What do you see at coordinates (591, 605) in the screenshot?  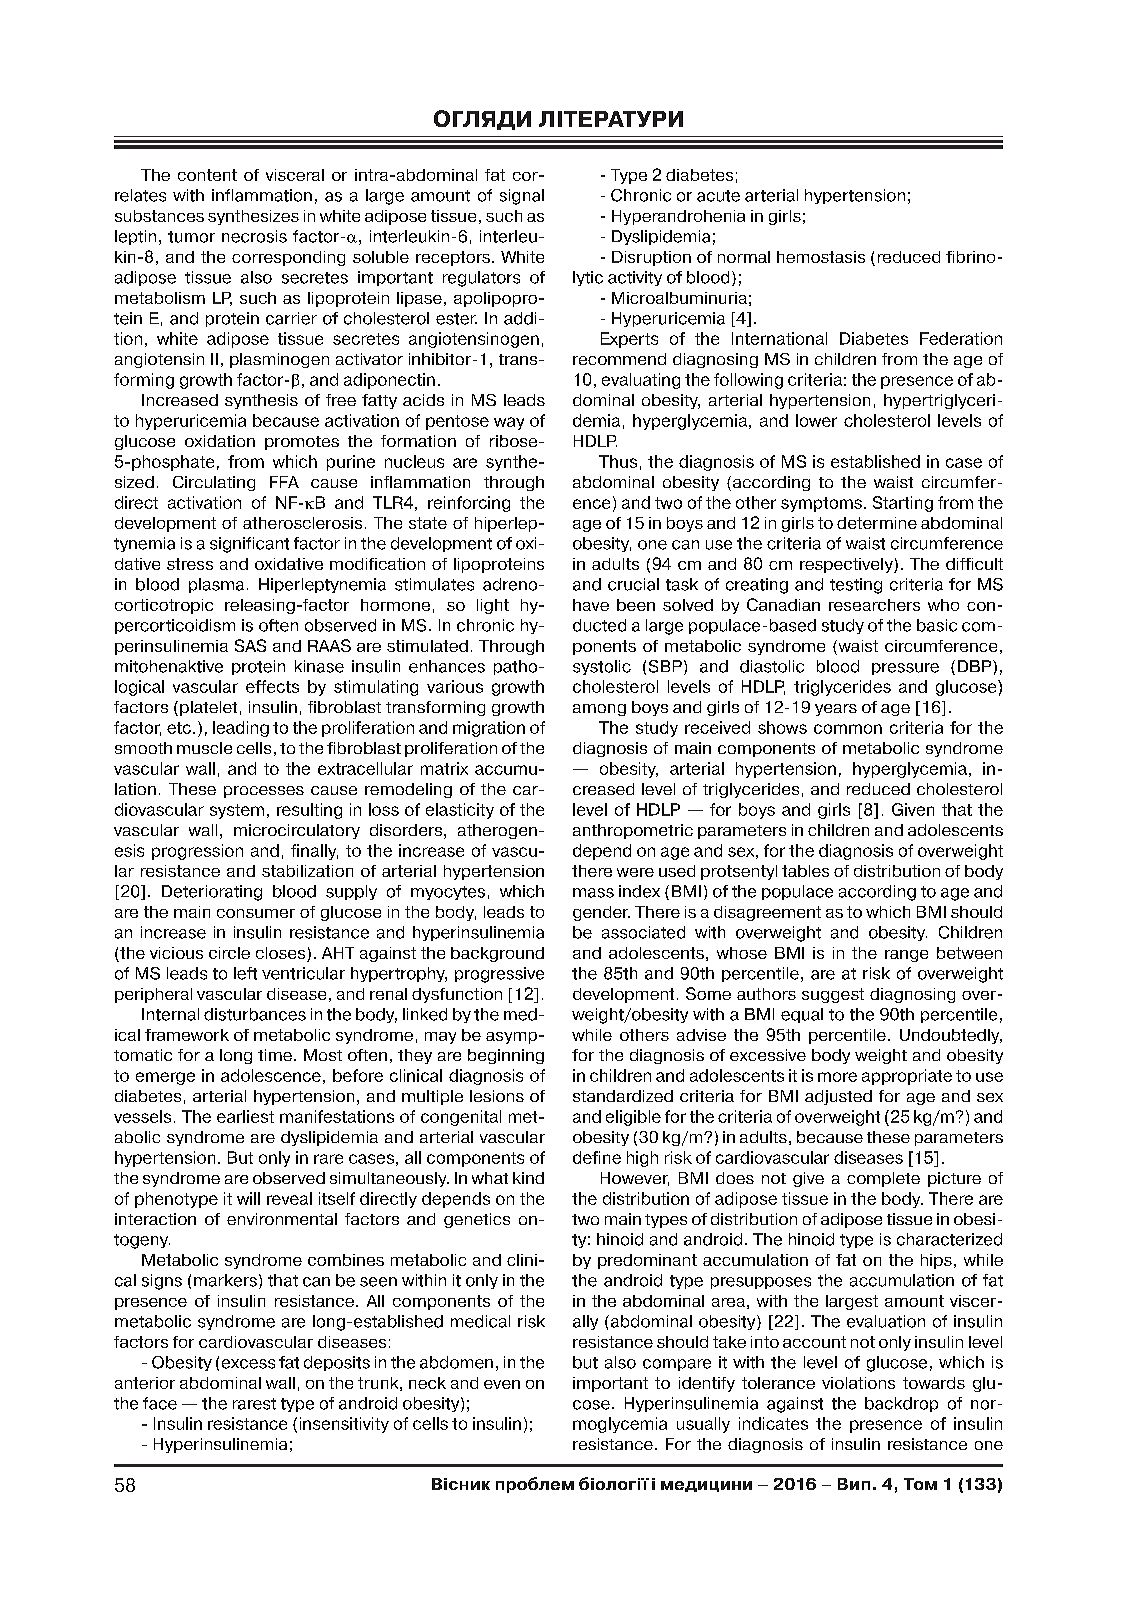 I see `have` at bounding box center [591, 605].
